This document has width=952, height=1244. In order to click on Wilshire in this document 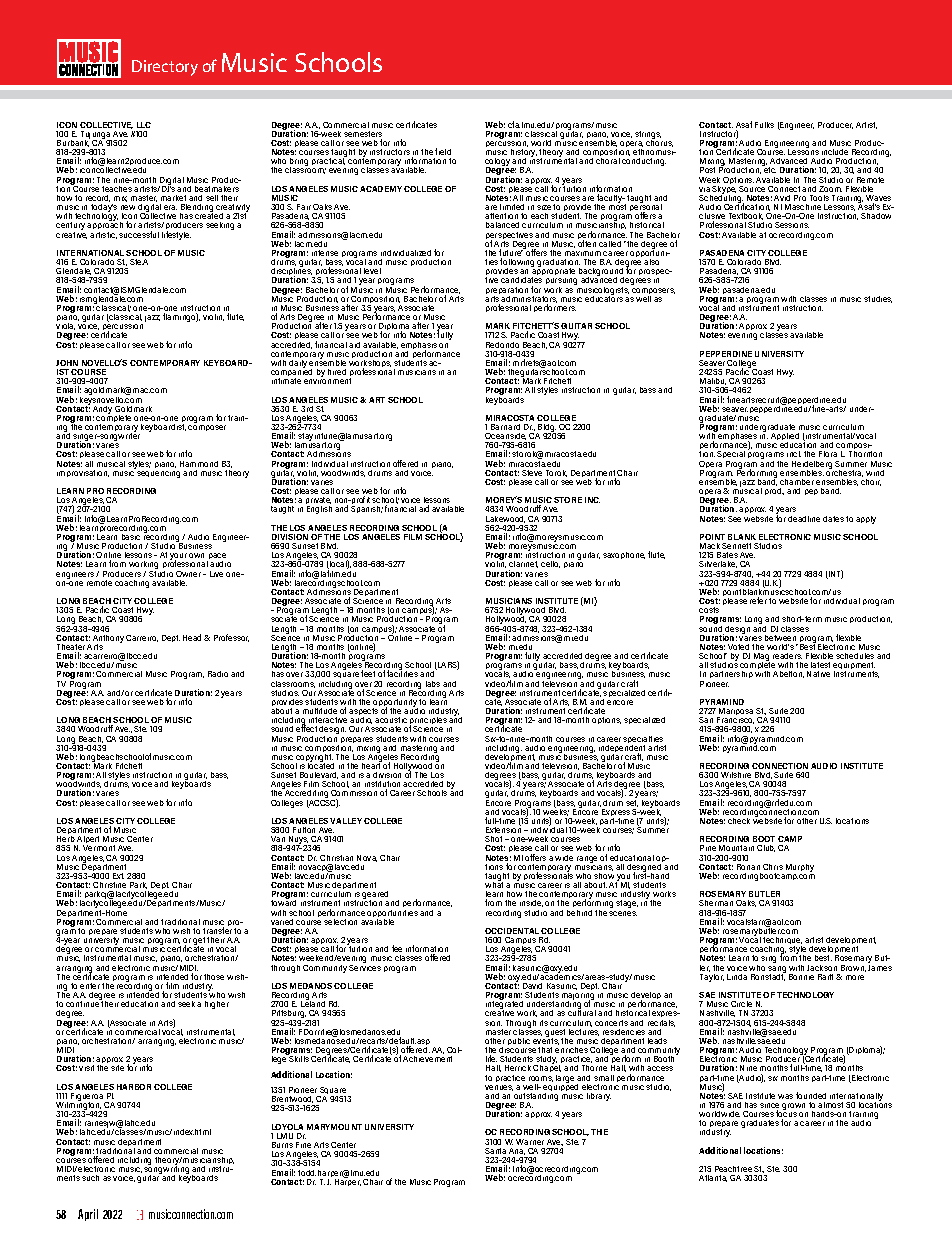, I will do `click(736, 775)`.
